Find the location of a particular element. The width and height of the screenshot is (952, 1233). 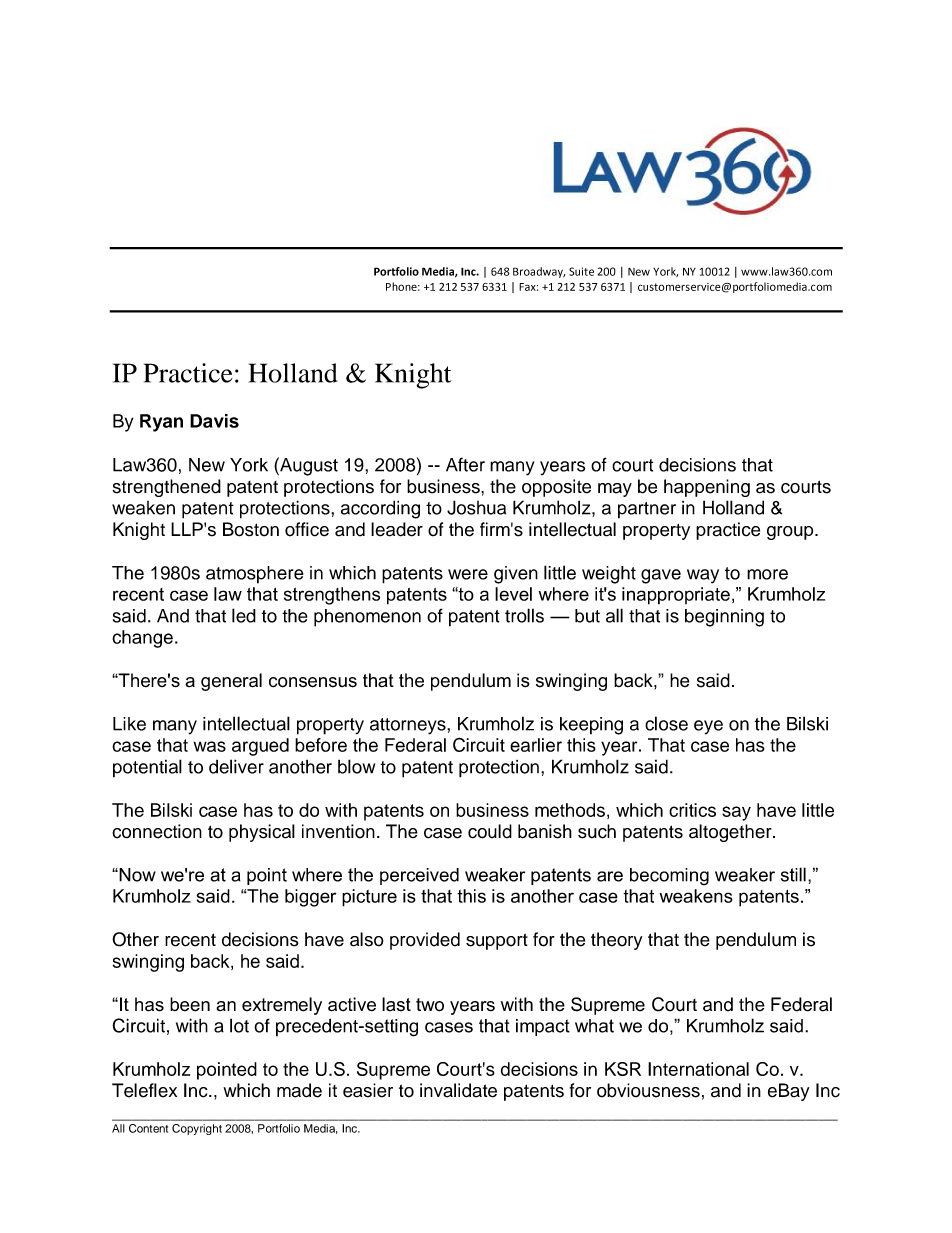

eye is located at coordinates (708, 727).
